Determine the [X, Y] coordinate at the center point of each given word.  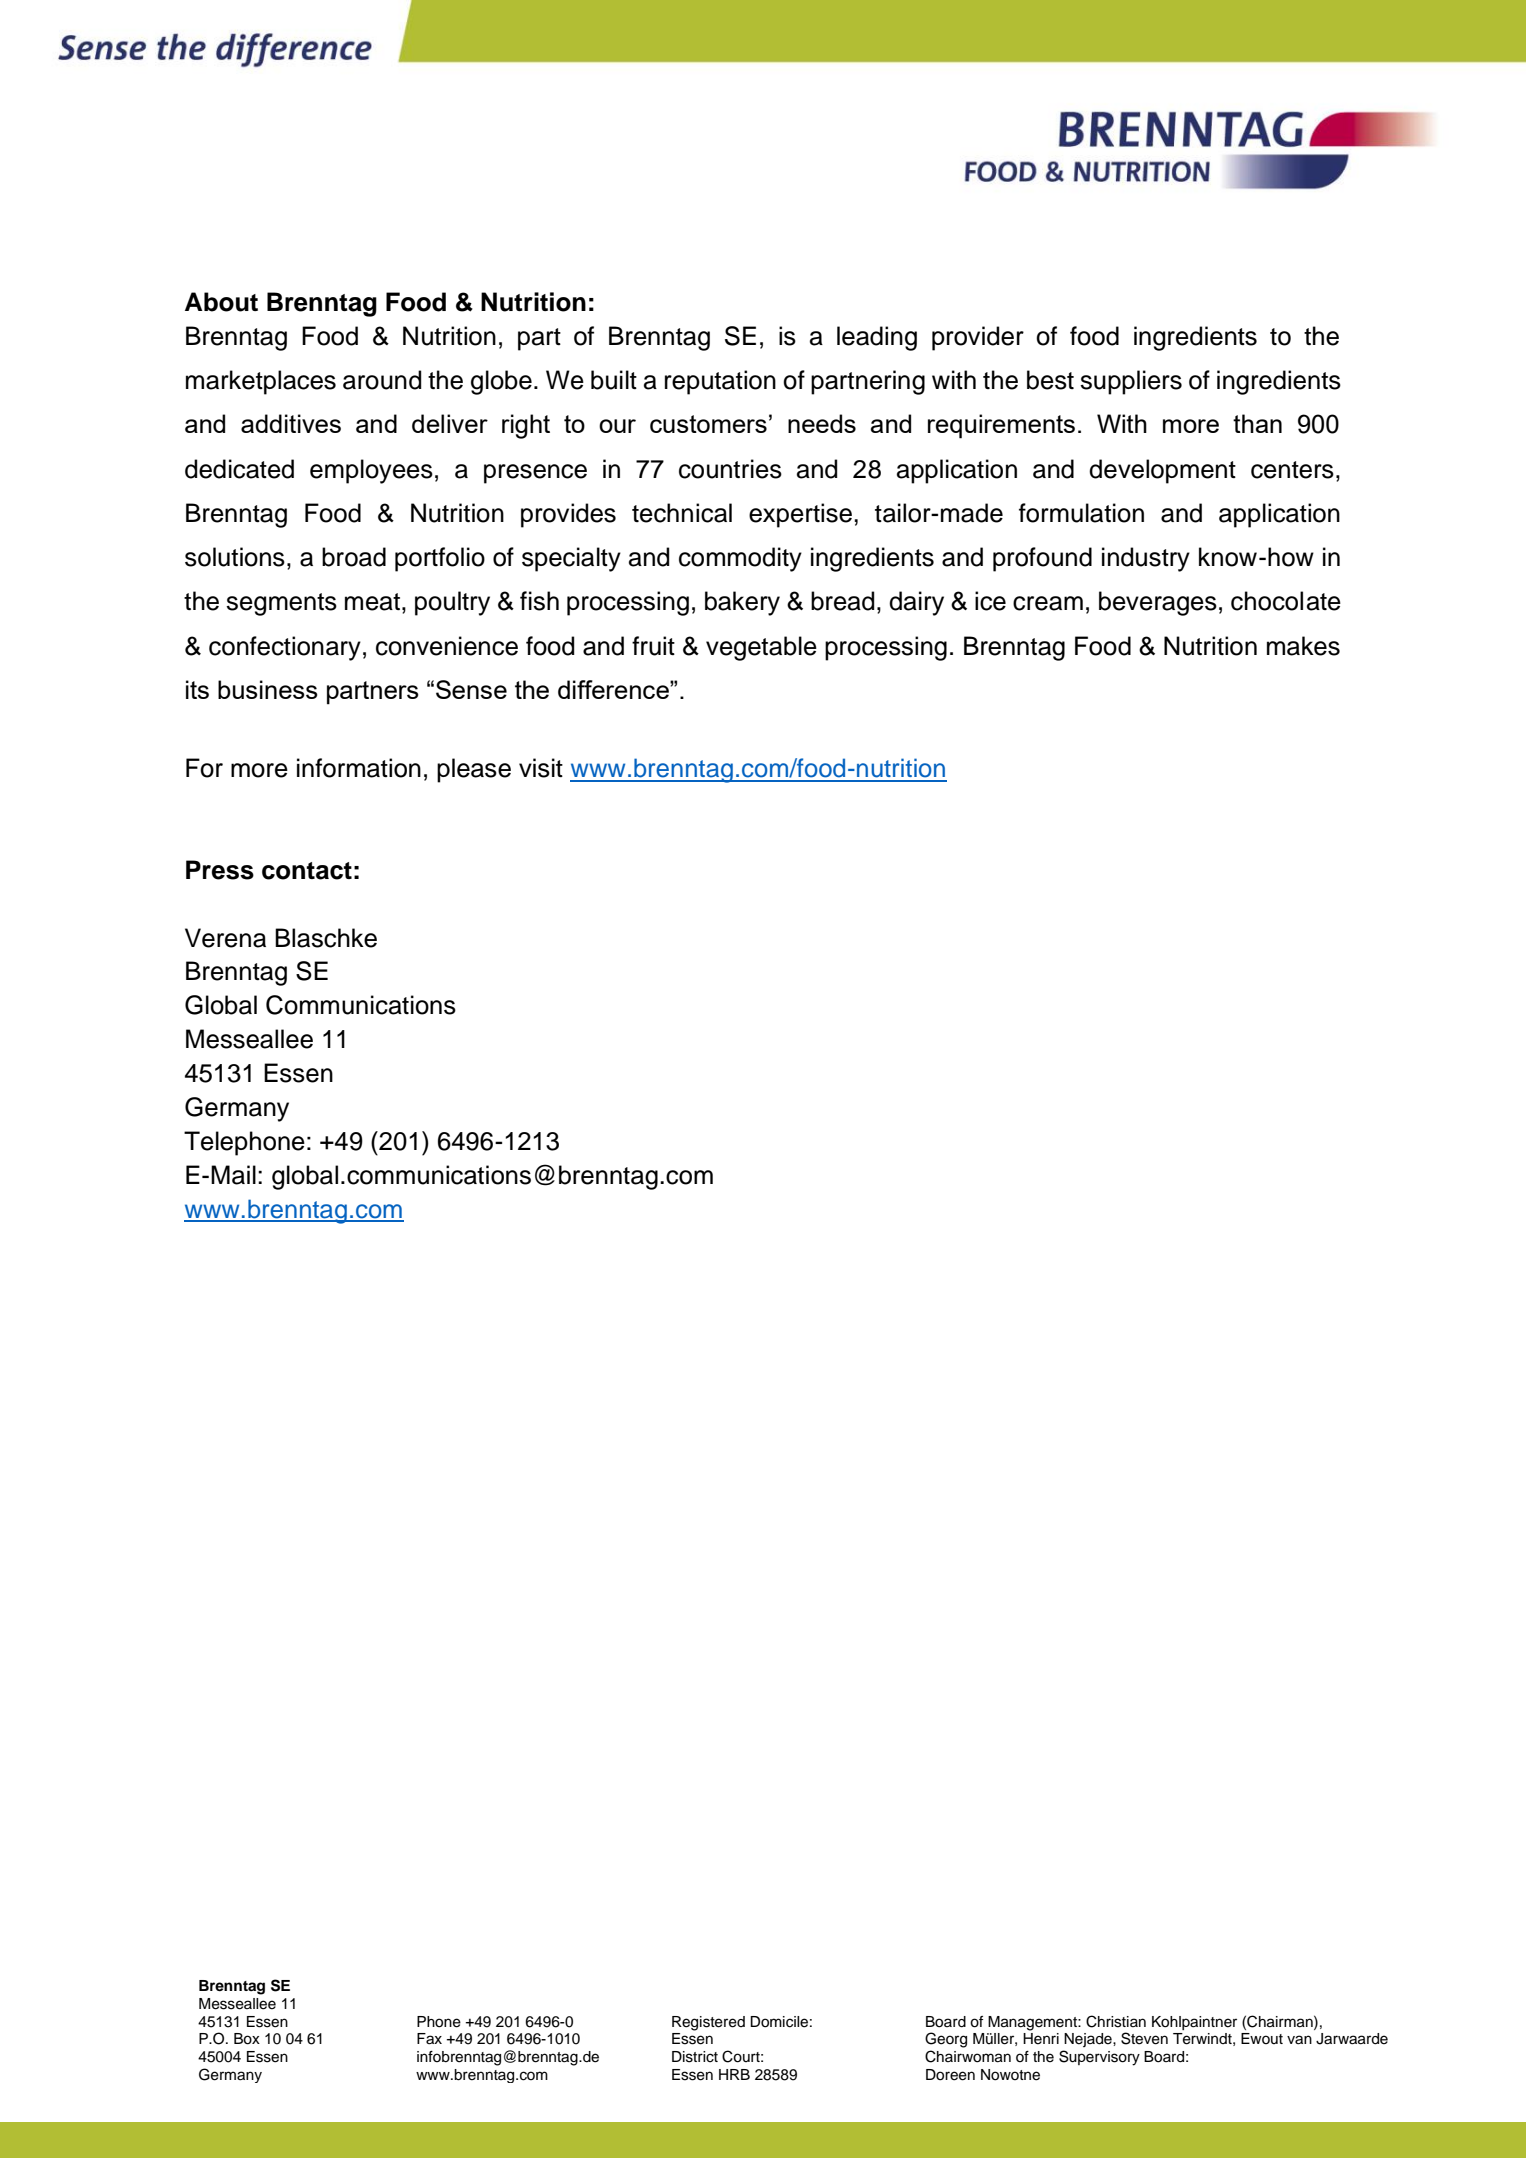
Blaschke [326, 938]
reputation [720, 382]
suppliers [1131, 382]
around [382, 380]
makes [1303, 646]
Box [247, 2039]
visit [541, 768]
